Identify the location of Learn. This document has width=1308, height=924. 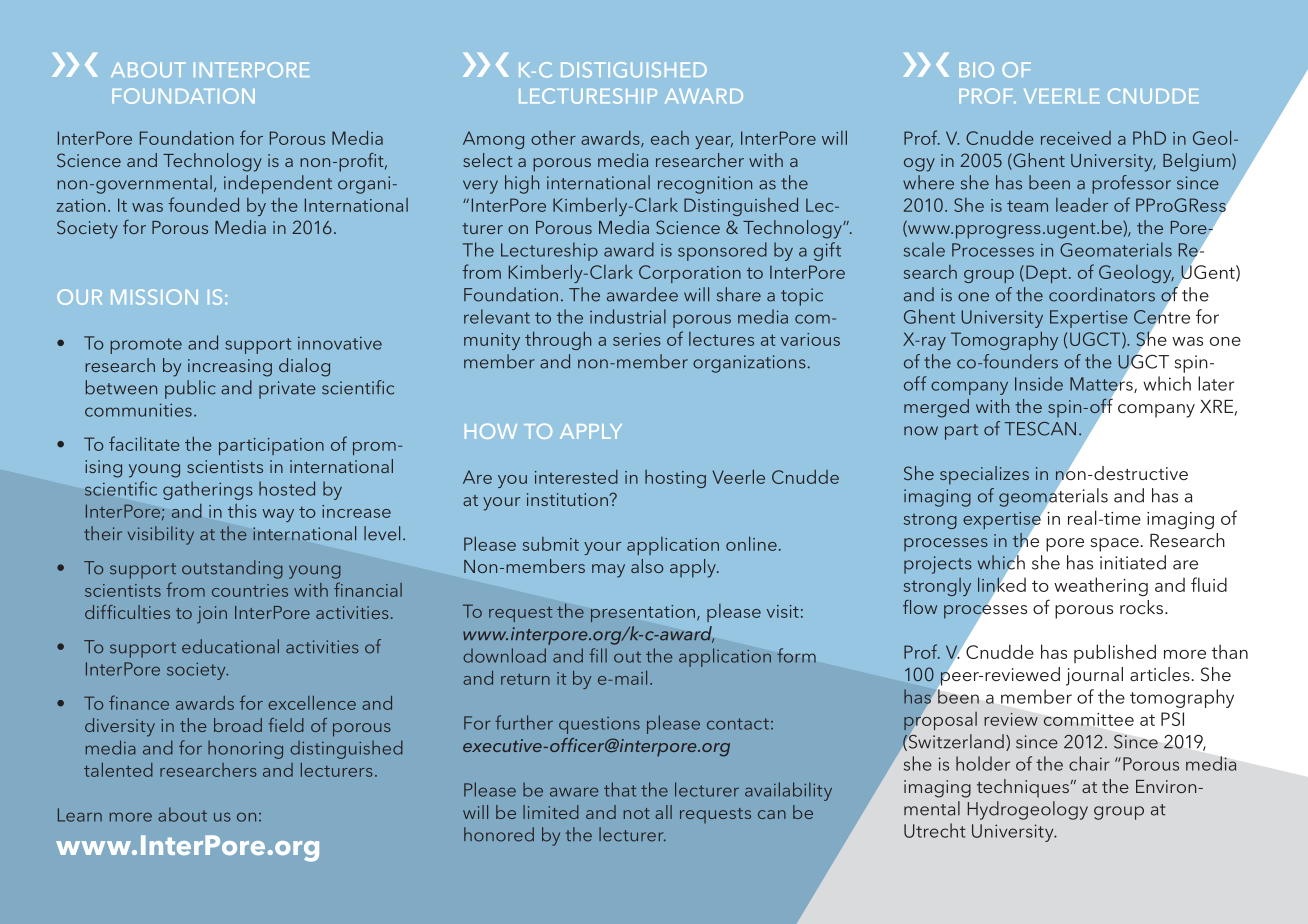
(80, 815).
